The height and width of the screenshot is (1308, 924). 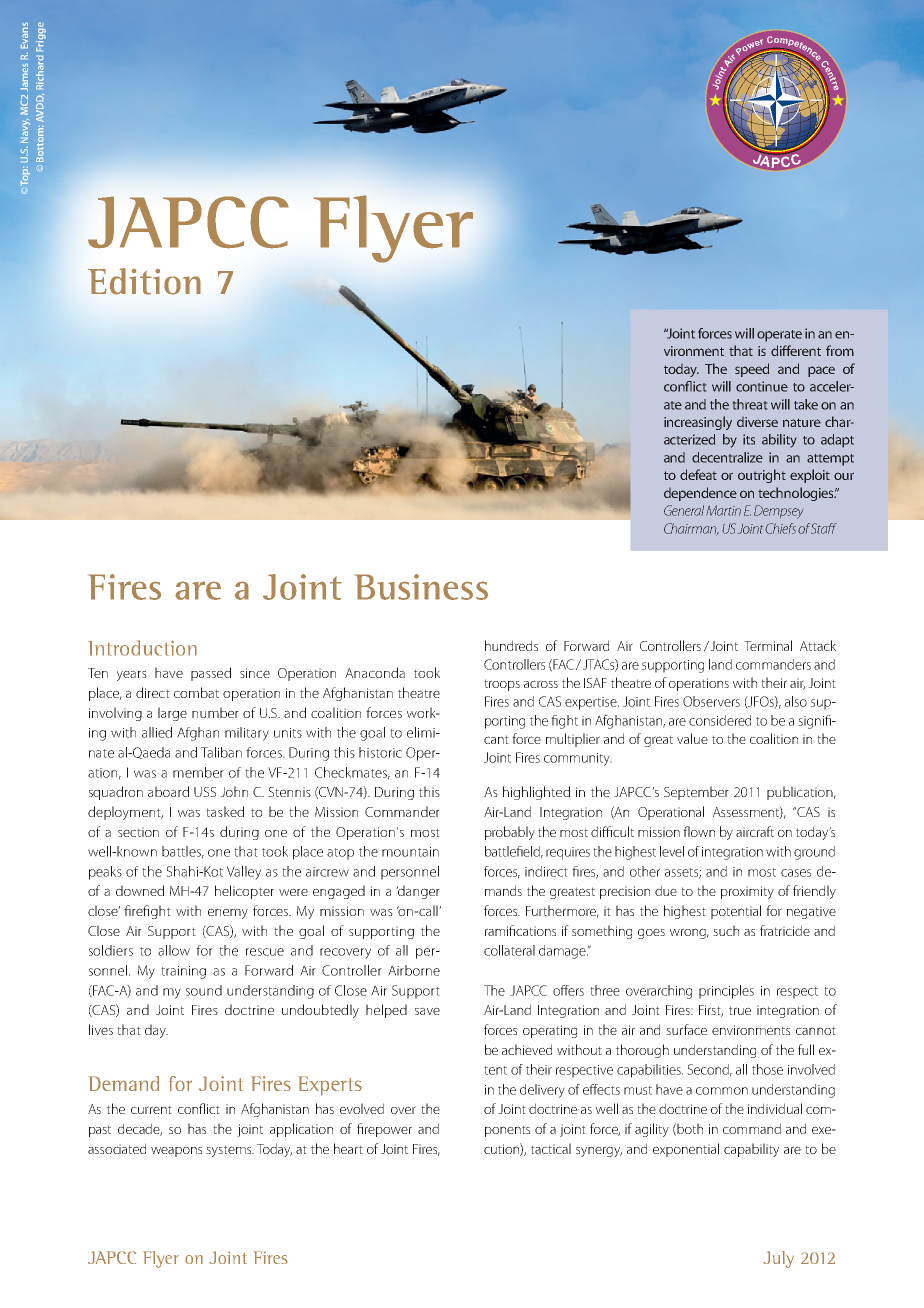 I want to click on September, so click(x=696, y=793).
